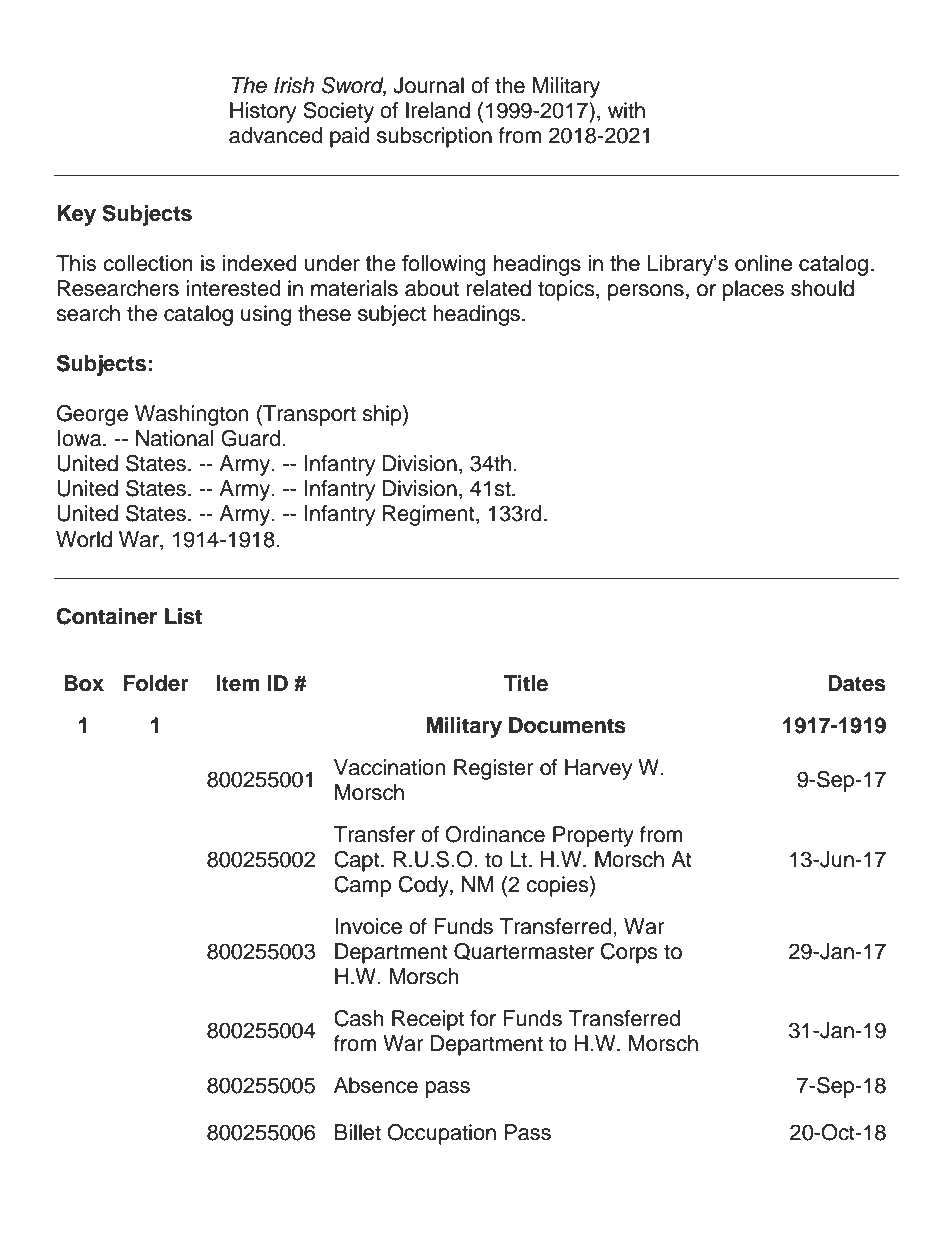  Describe the element at coordinates (629, 953) in the page. I see `Corps` at that location.
